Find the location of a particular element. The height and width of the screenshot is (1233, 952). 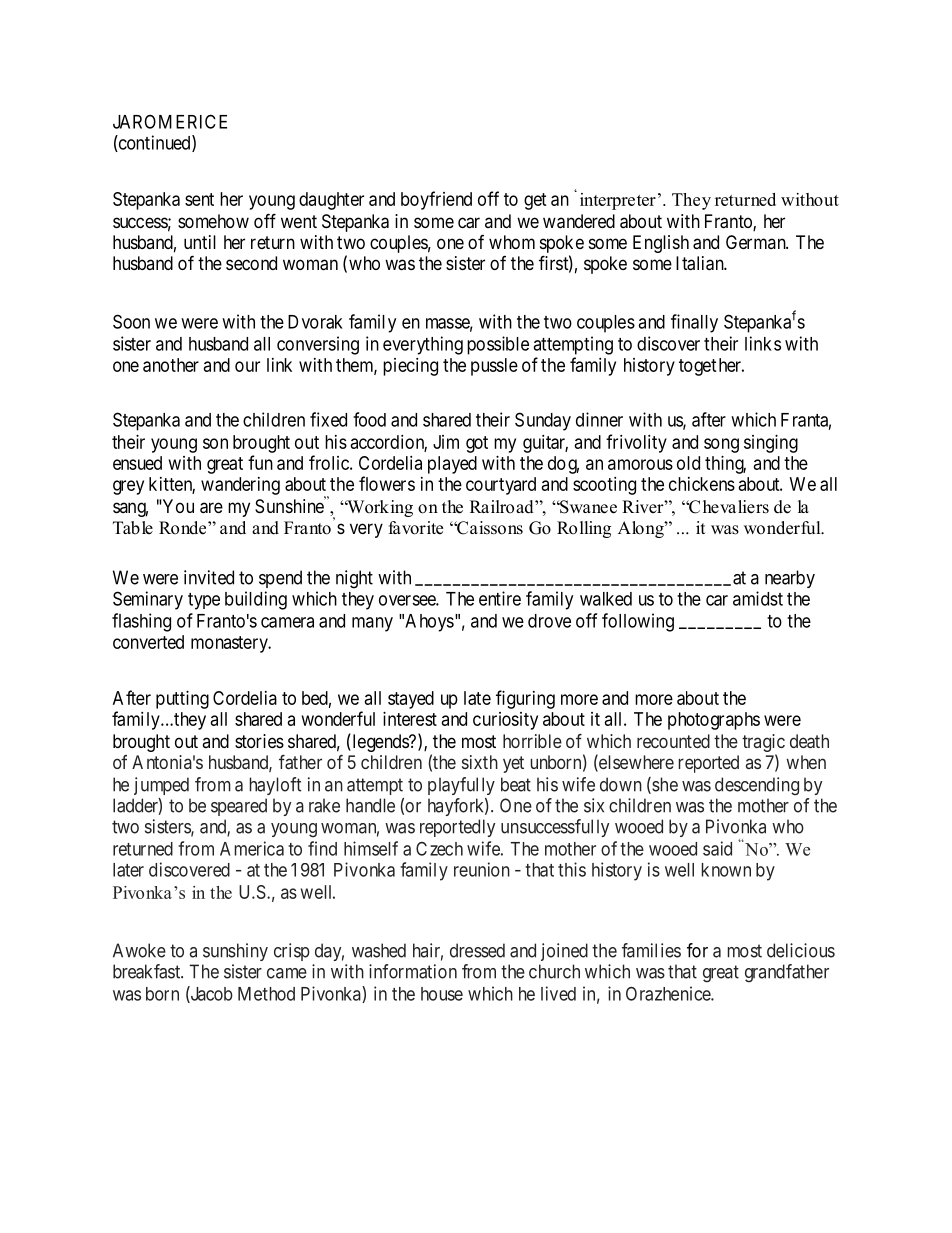

type is located at coordinates (204, 601).
